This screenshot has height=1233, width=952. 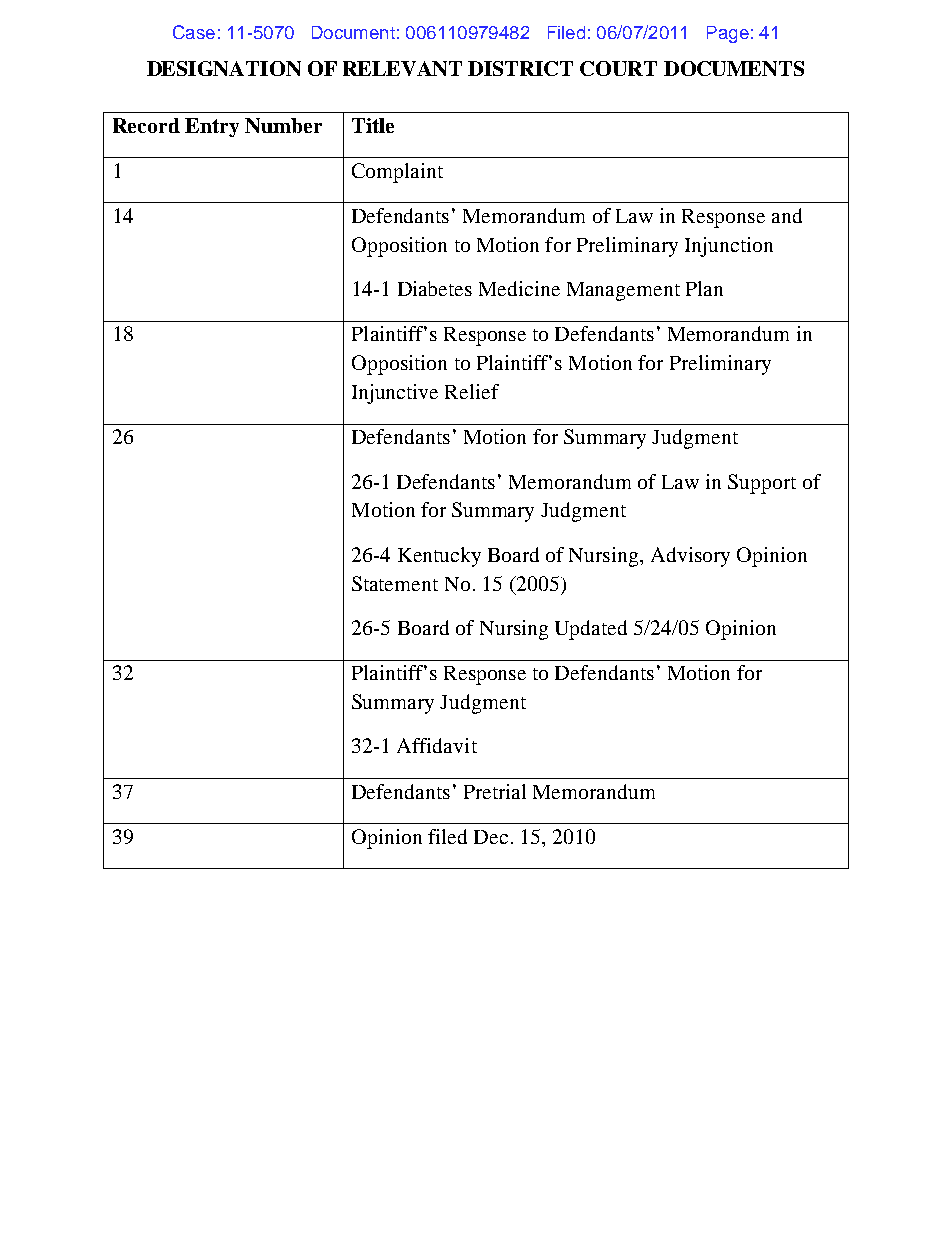 What do you see at coordinates (402, 68) in the screenshot?
I see `RELEVANT` at bounding box center [402, 68].
